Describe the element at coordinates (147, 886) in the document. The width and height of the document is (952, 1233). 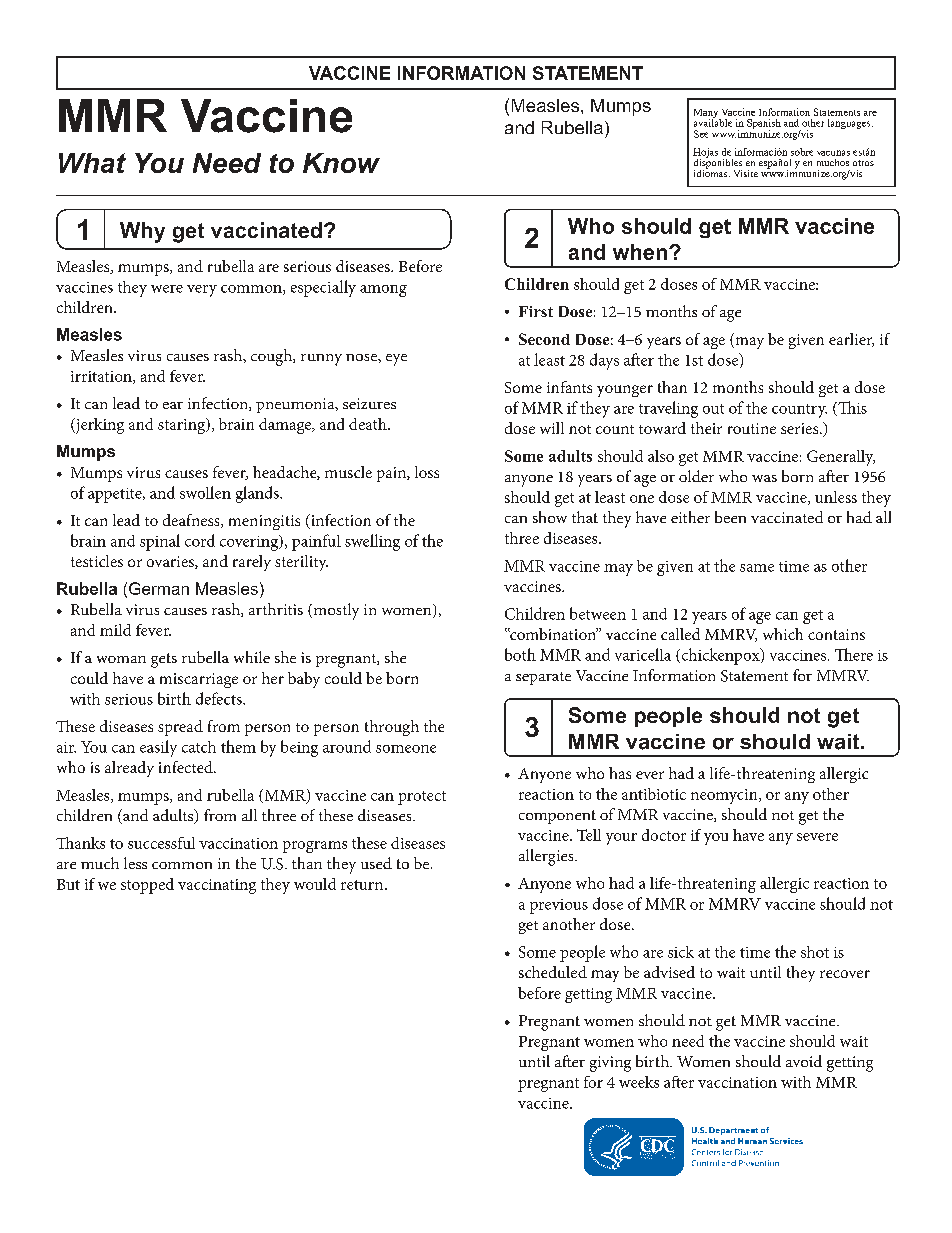
I see `stopped` at that location.
